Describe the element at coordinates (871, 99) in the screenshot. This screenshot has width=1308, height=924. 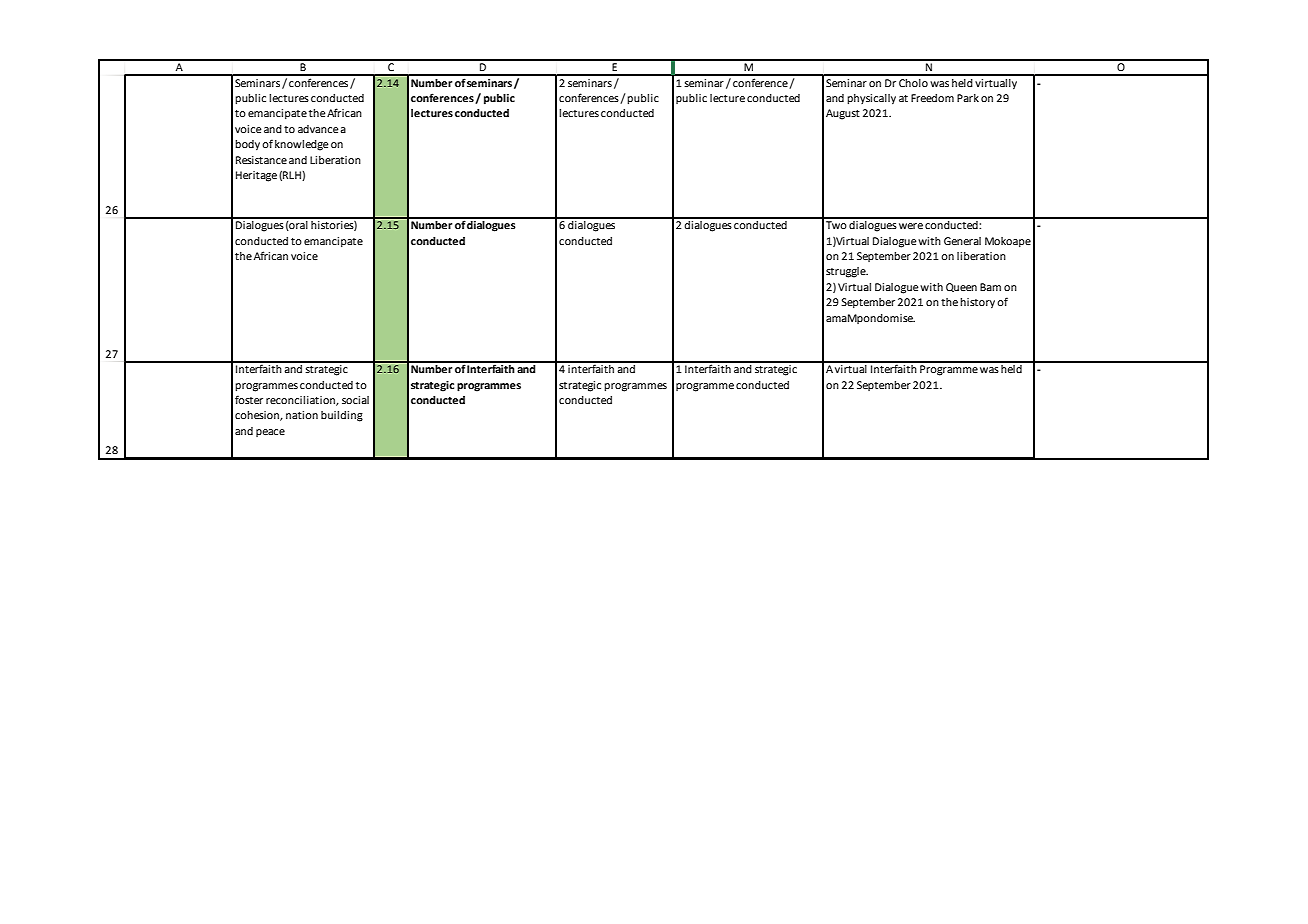
I see `physically` at that location.
